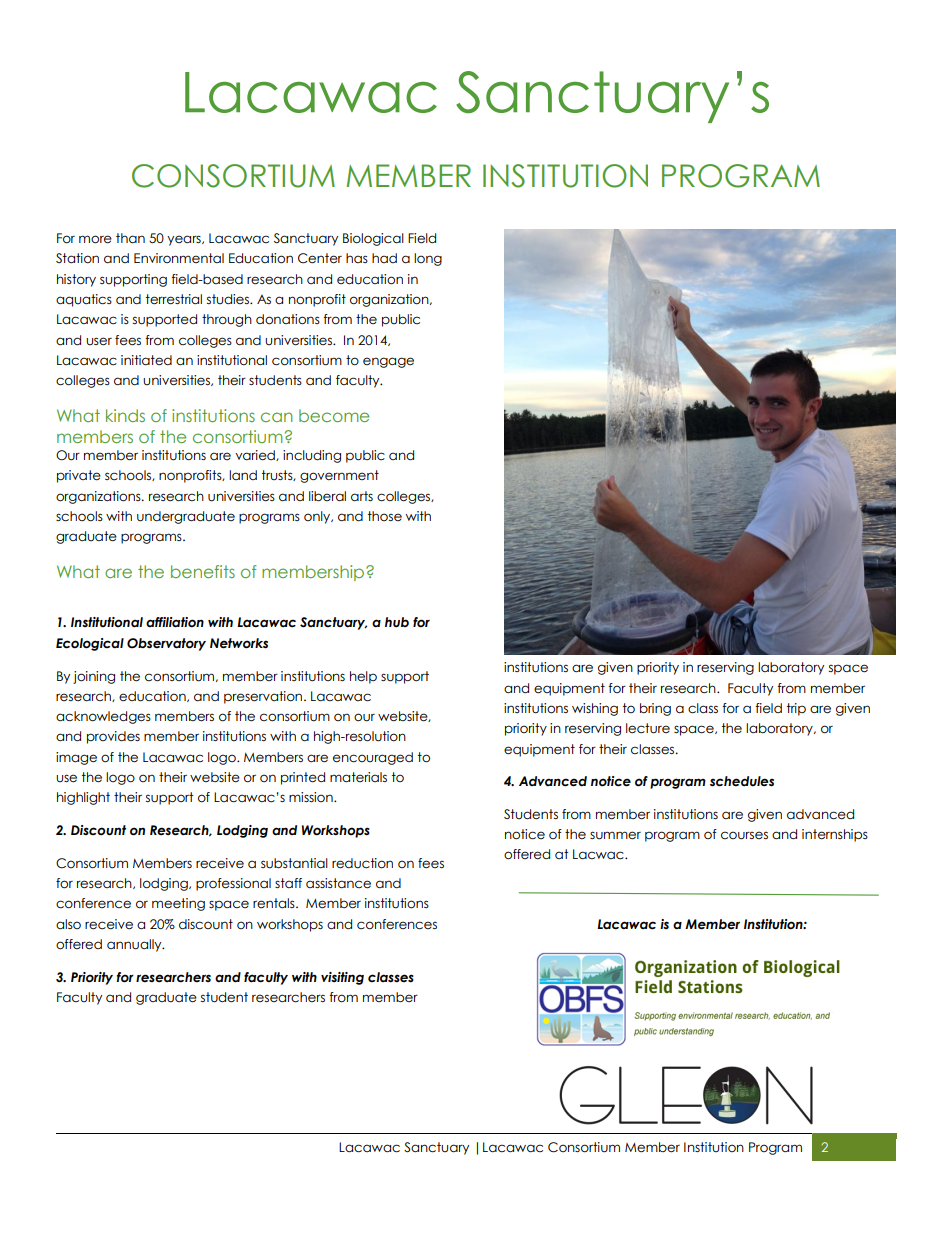 The width and height of the screenshot is (952, 1233). What do you see at coordinates (334, 415) in the screenshot?
I see `become` at bounding box center [334, 415].
